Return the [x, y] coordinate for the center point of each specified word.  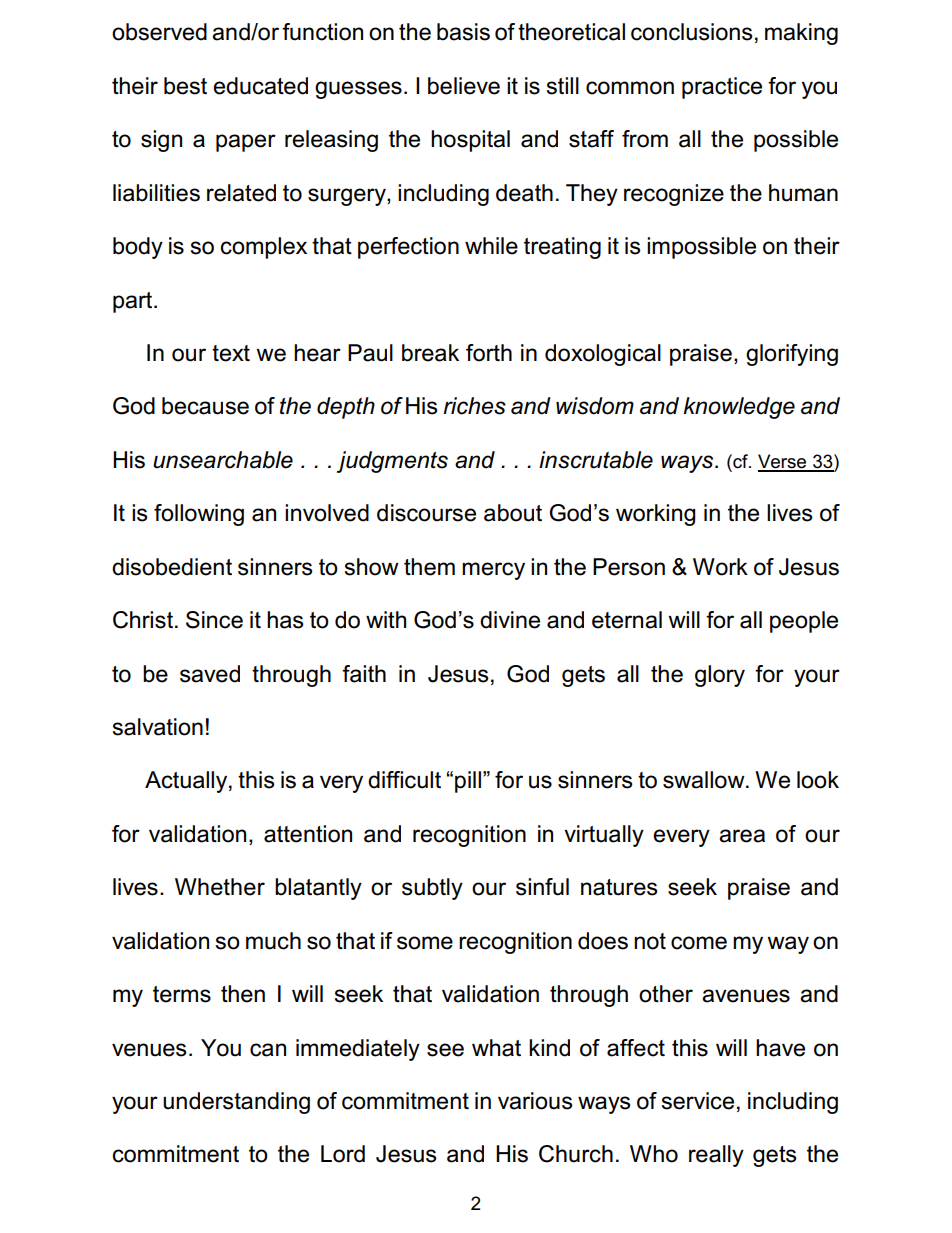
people [804, 622]
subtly [432, 889]
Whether [220, 887]
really [716, 1156]
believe [464, 86]
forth [489, 353]
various [535, 1101]
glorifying [792, 355]
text [231, 353]
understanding [236, 1103]
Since [214, 620]
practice [722, 88]
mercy [493, 571]
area [742, 836]
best [185, 86]
